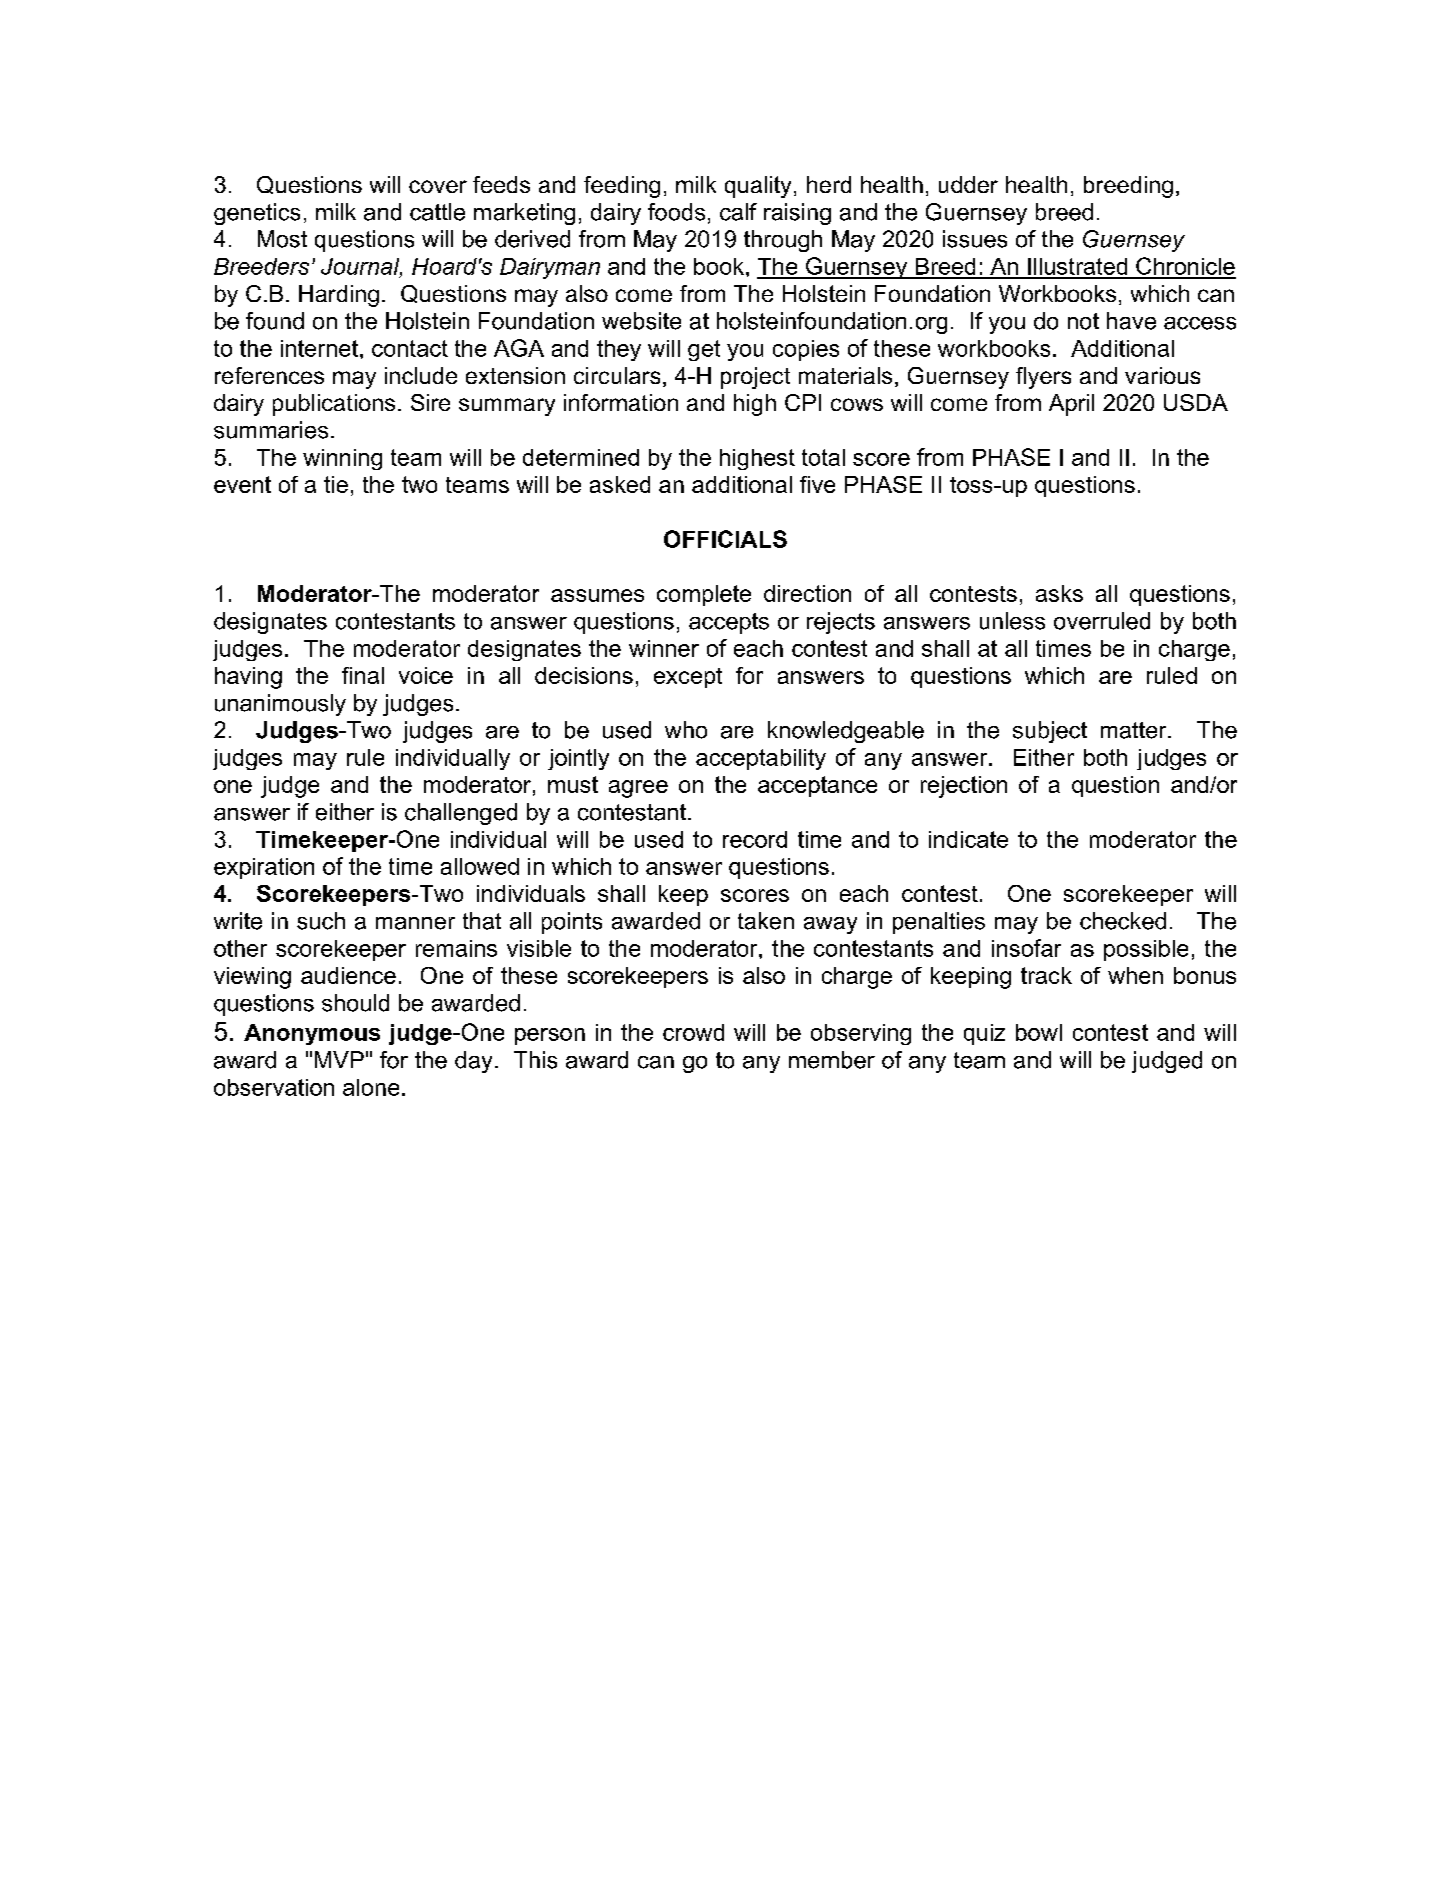 The height and width of the screenshot is (1878, 1451). What do you see at coordinates (803, 402) in the screenshot?
I see `CPI` at bounding box center [803, 402].
